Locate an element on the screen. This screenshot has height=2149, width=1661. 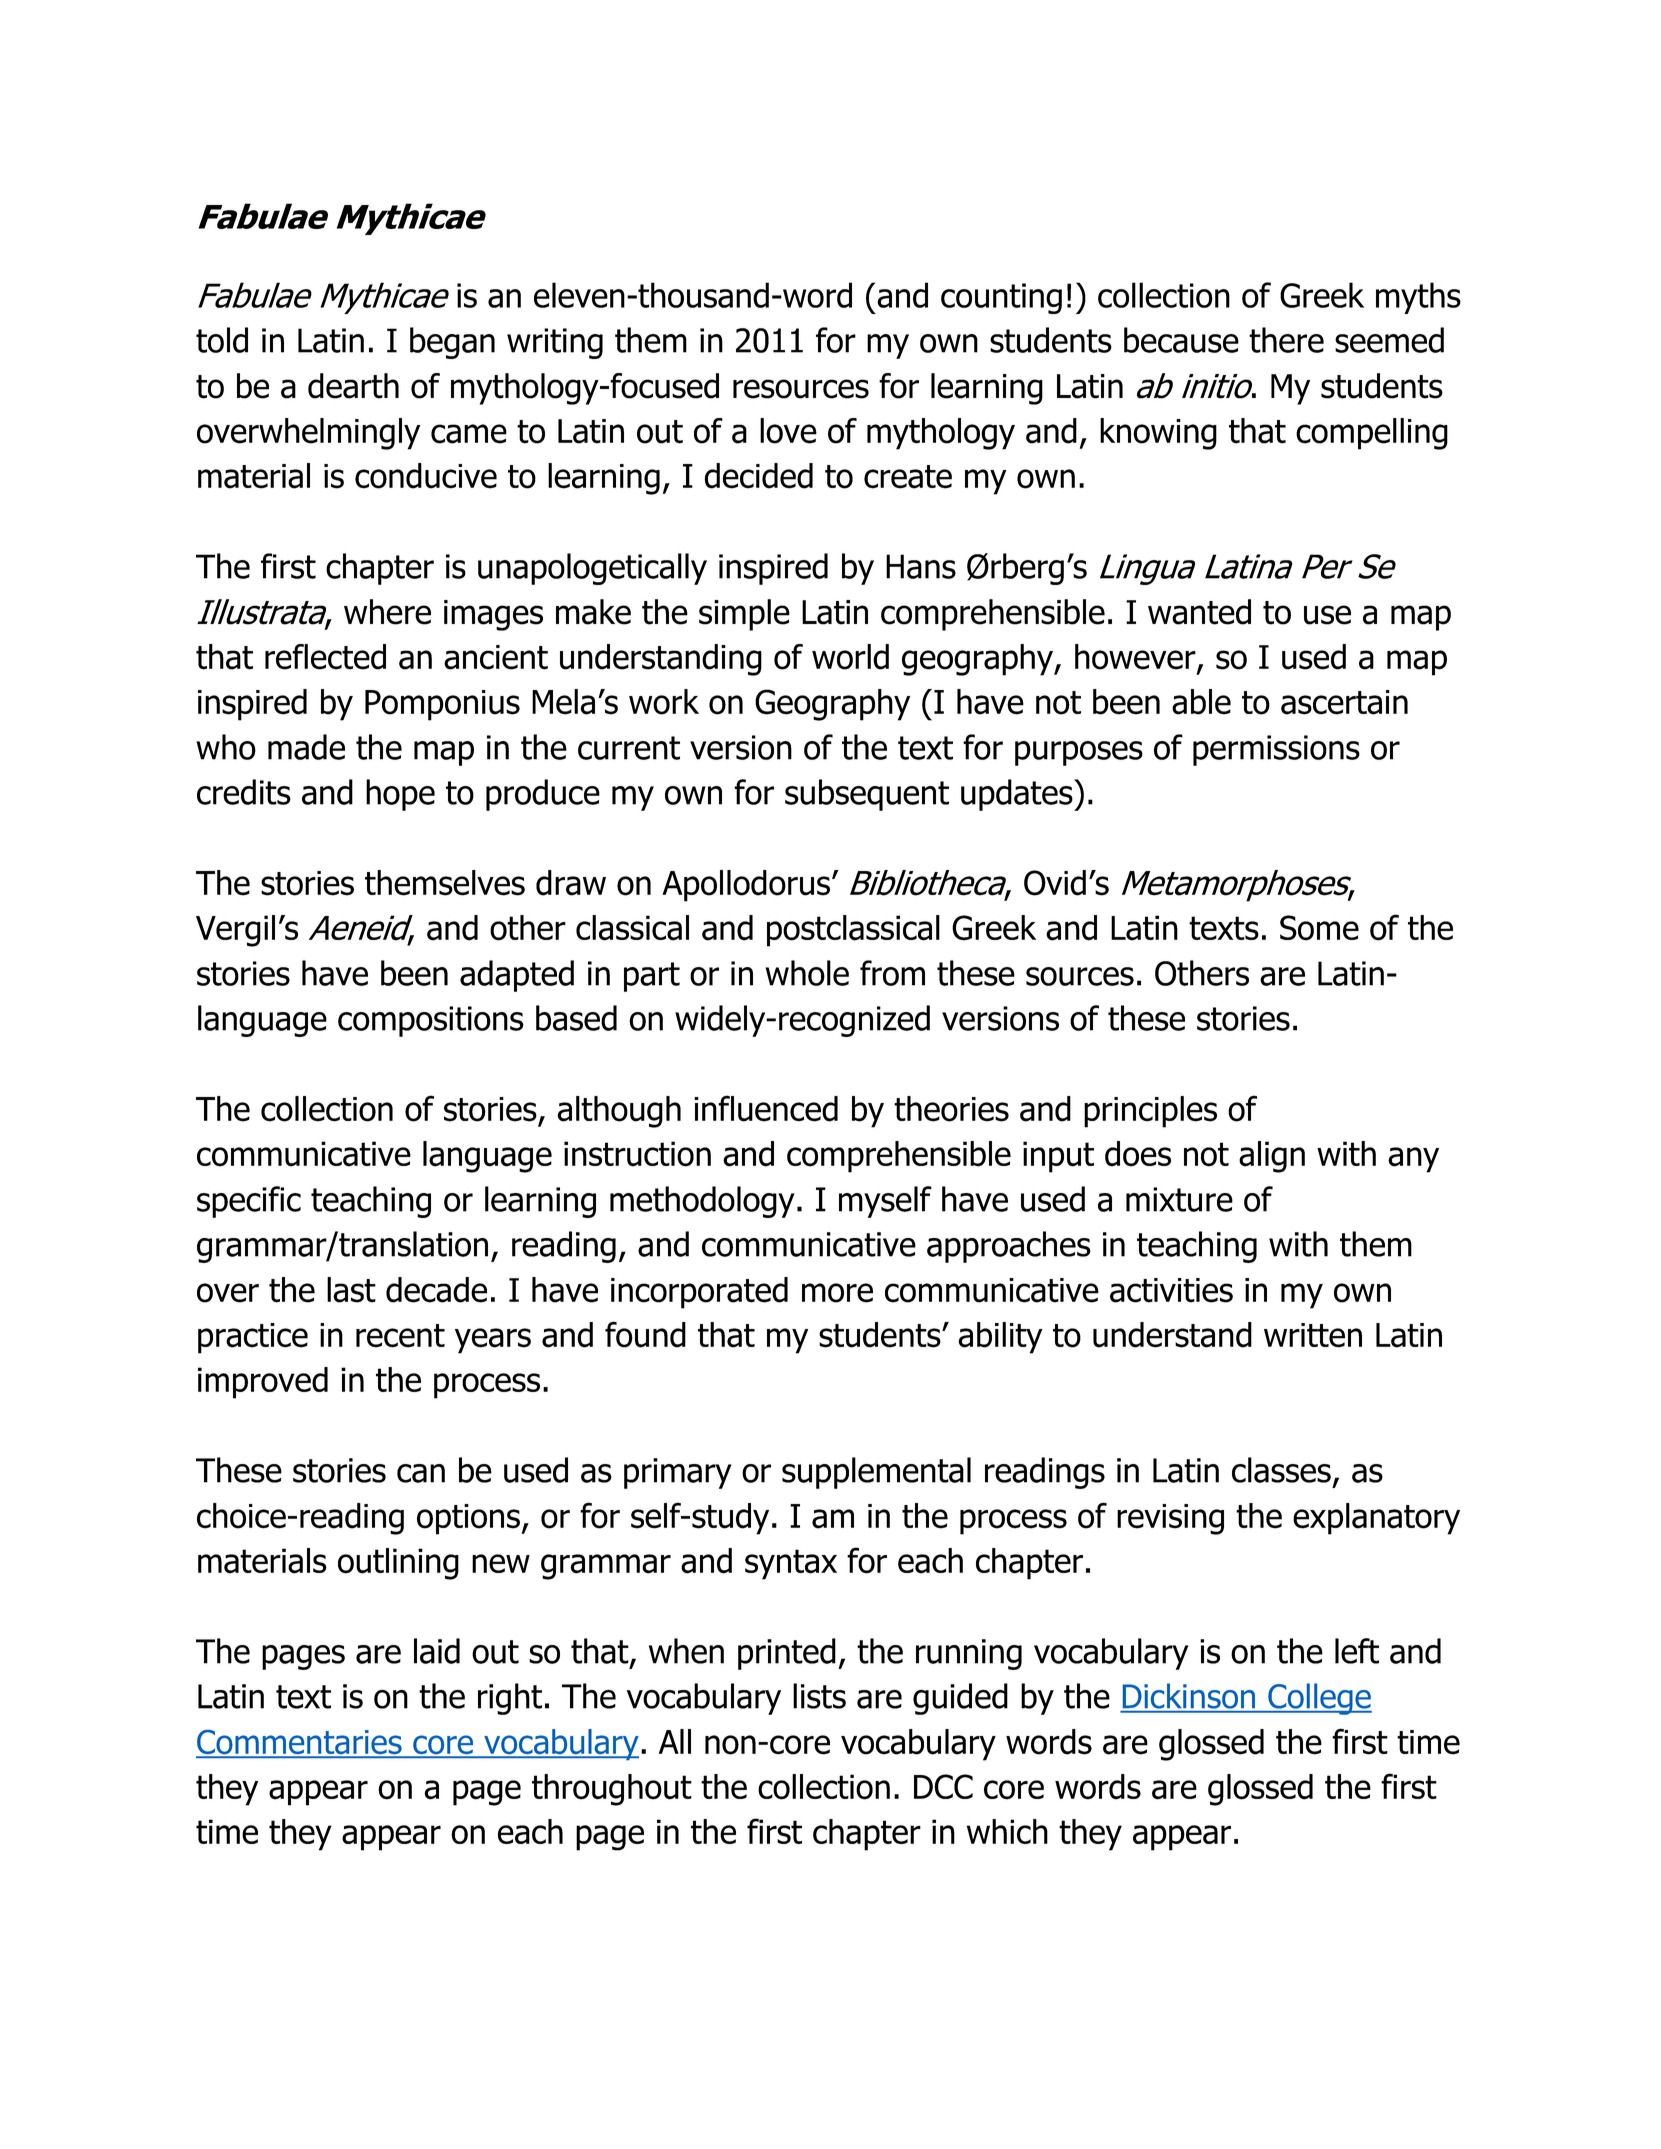
Some is located at coordinates (1319, 928).
